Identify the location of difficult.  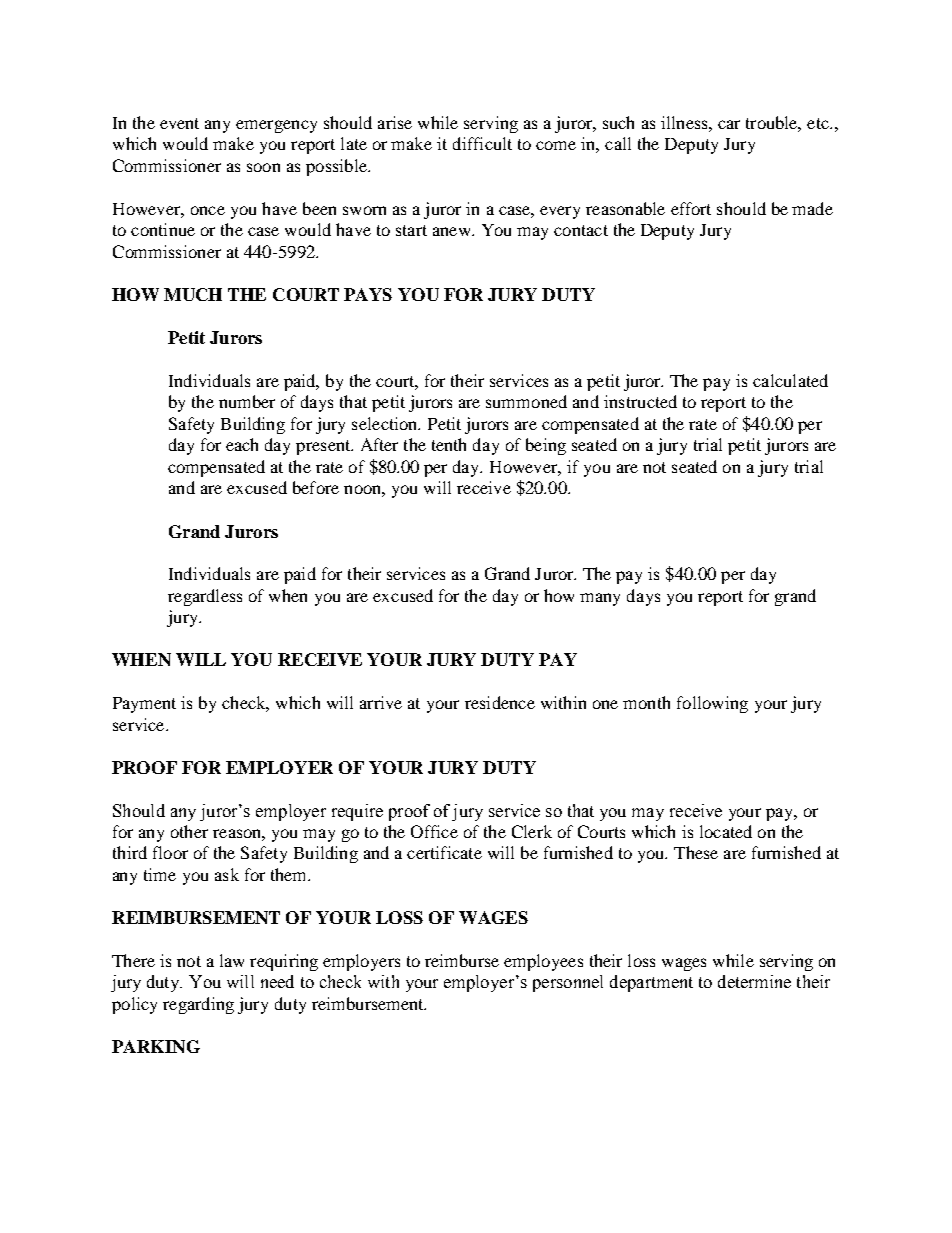
(482, 143).
